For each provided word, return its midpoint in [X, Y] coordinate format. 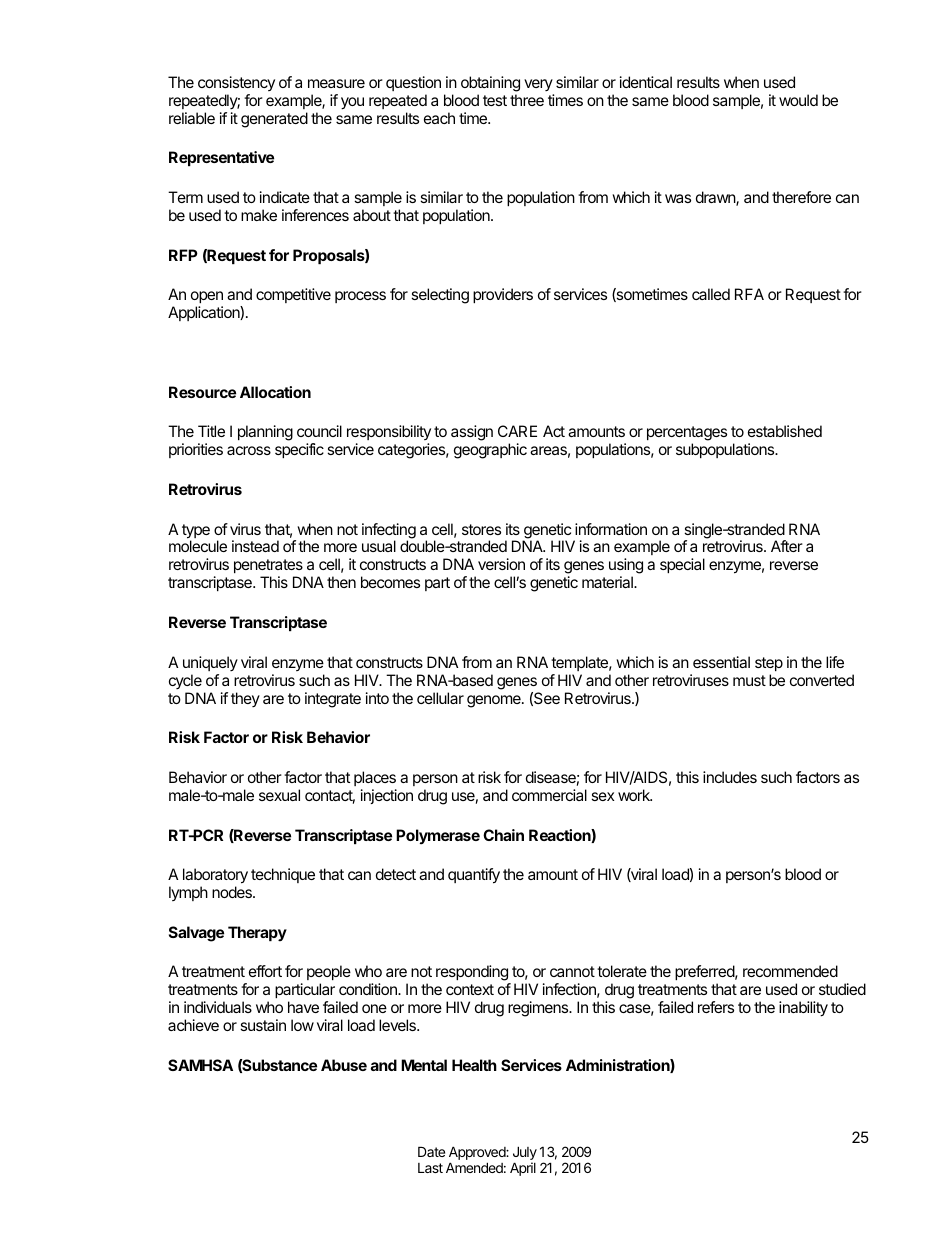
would [798, 100]
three [527, 100]
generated [274, 120]
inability [803, 1009]
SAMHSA [200, 1065]
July [525, 1154]
